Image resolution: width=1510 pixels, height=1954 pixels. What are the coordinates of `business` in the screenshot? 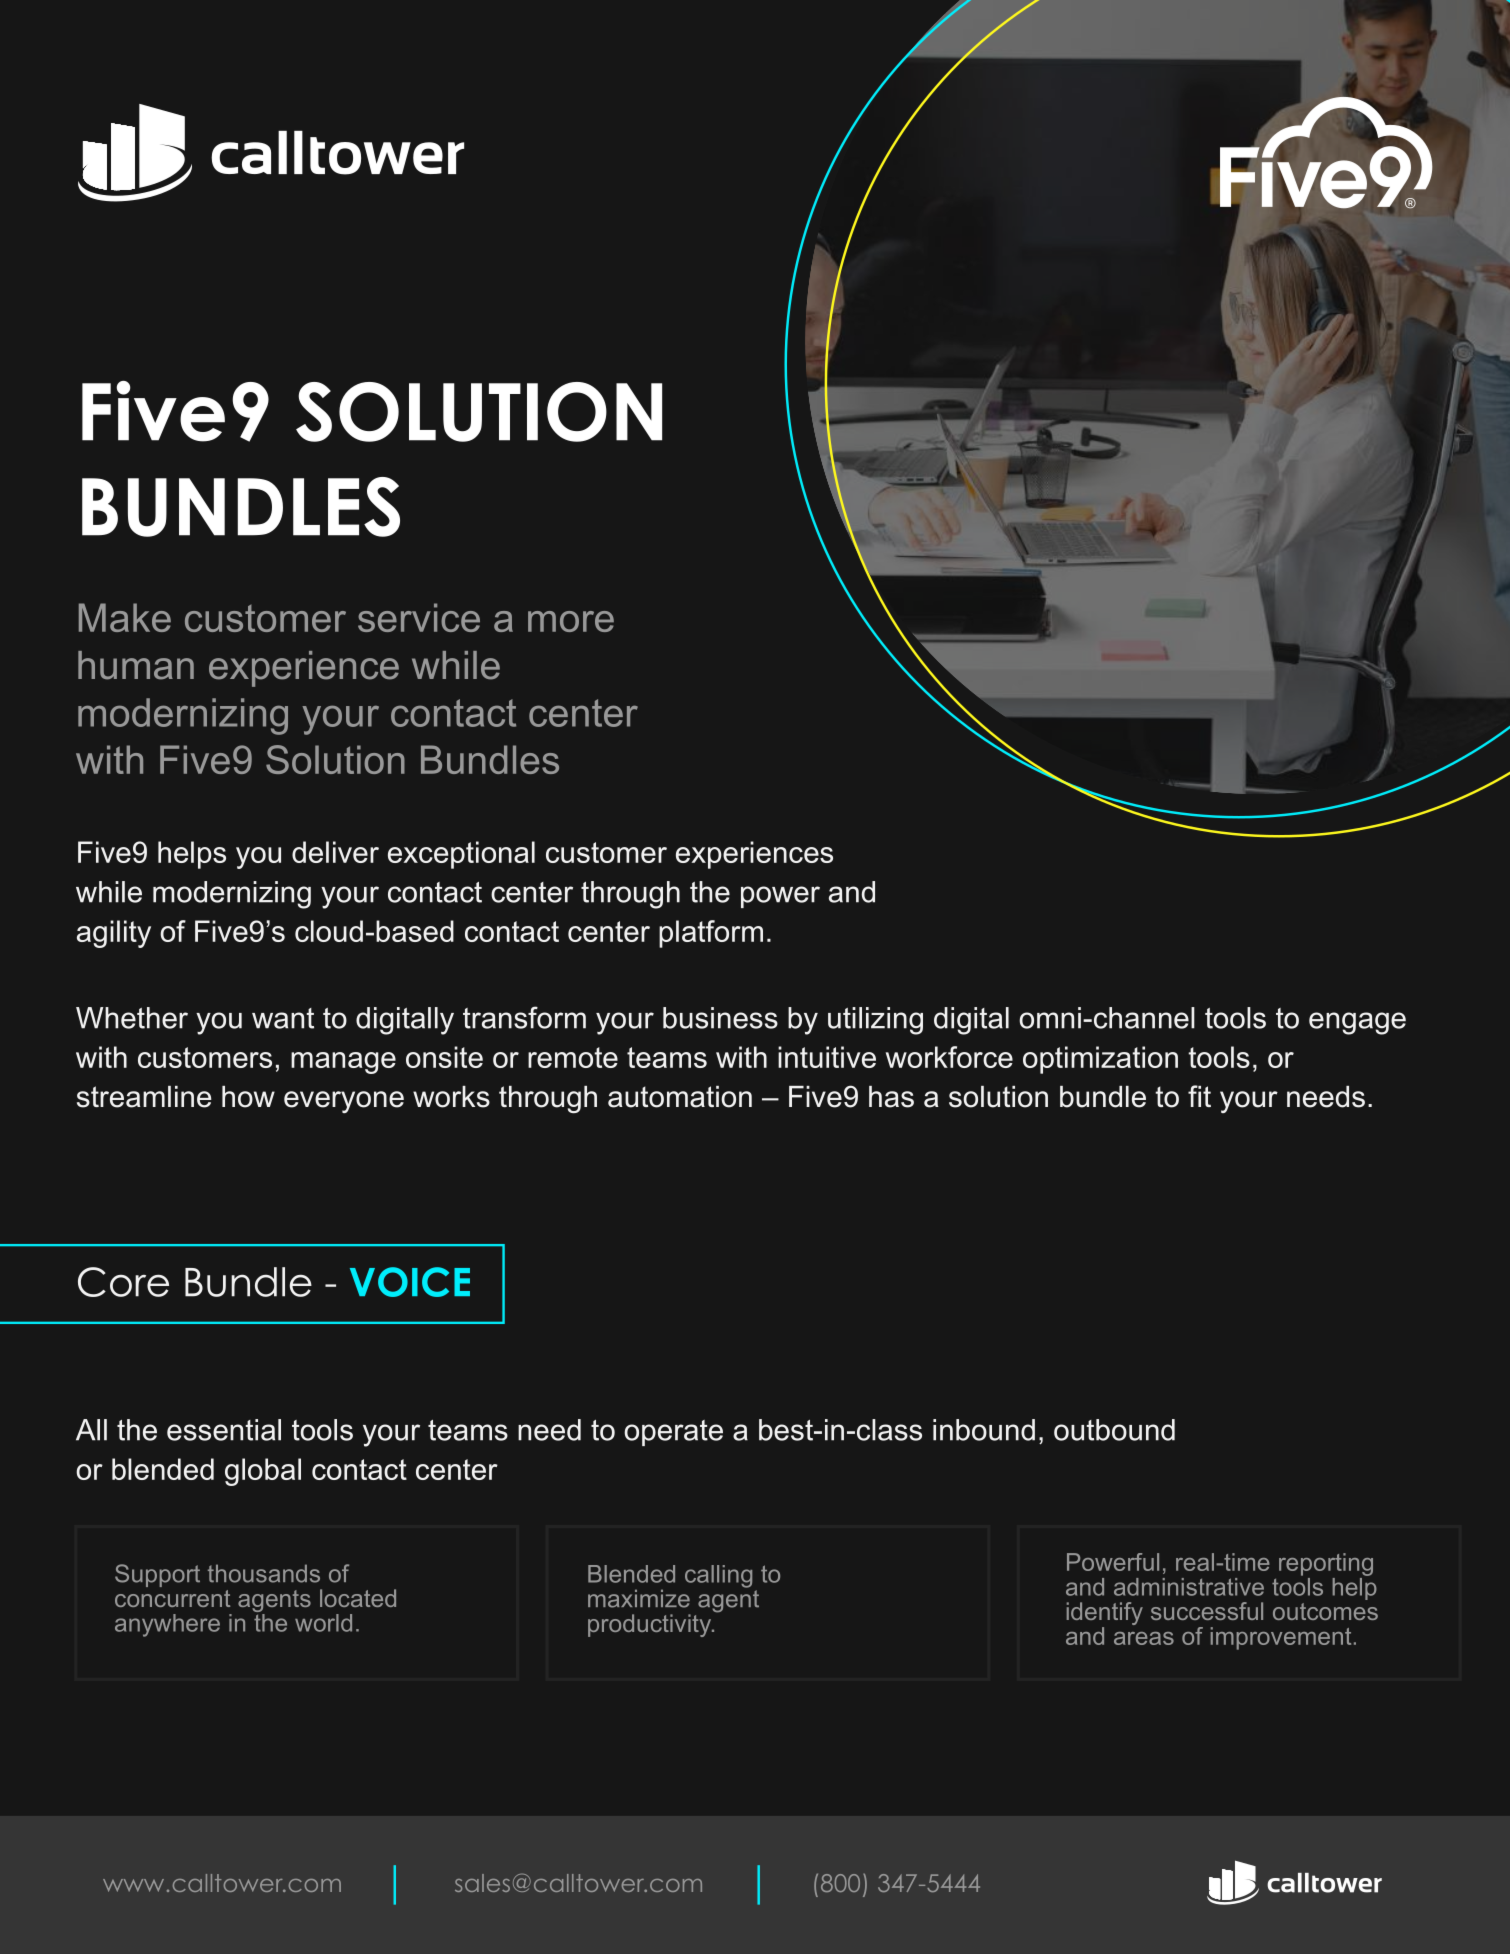 It's located at (720, 1018).
